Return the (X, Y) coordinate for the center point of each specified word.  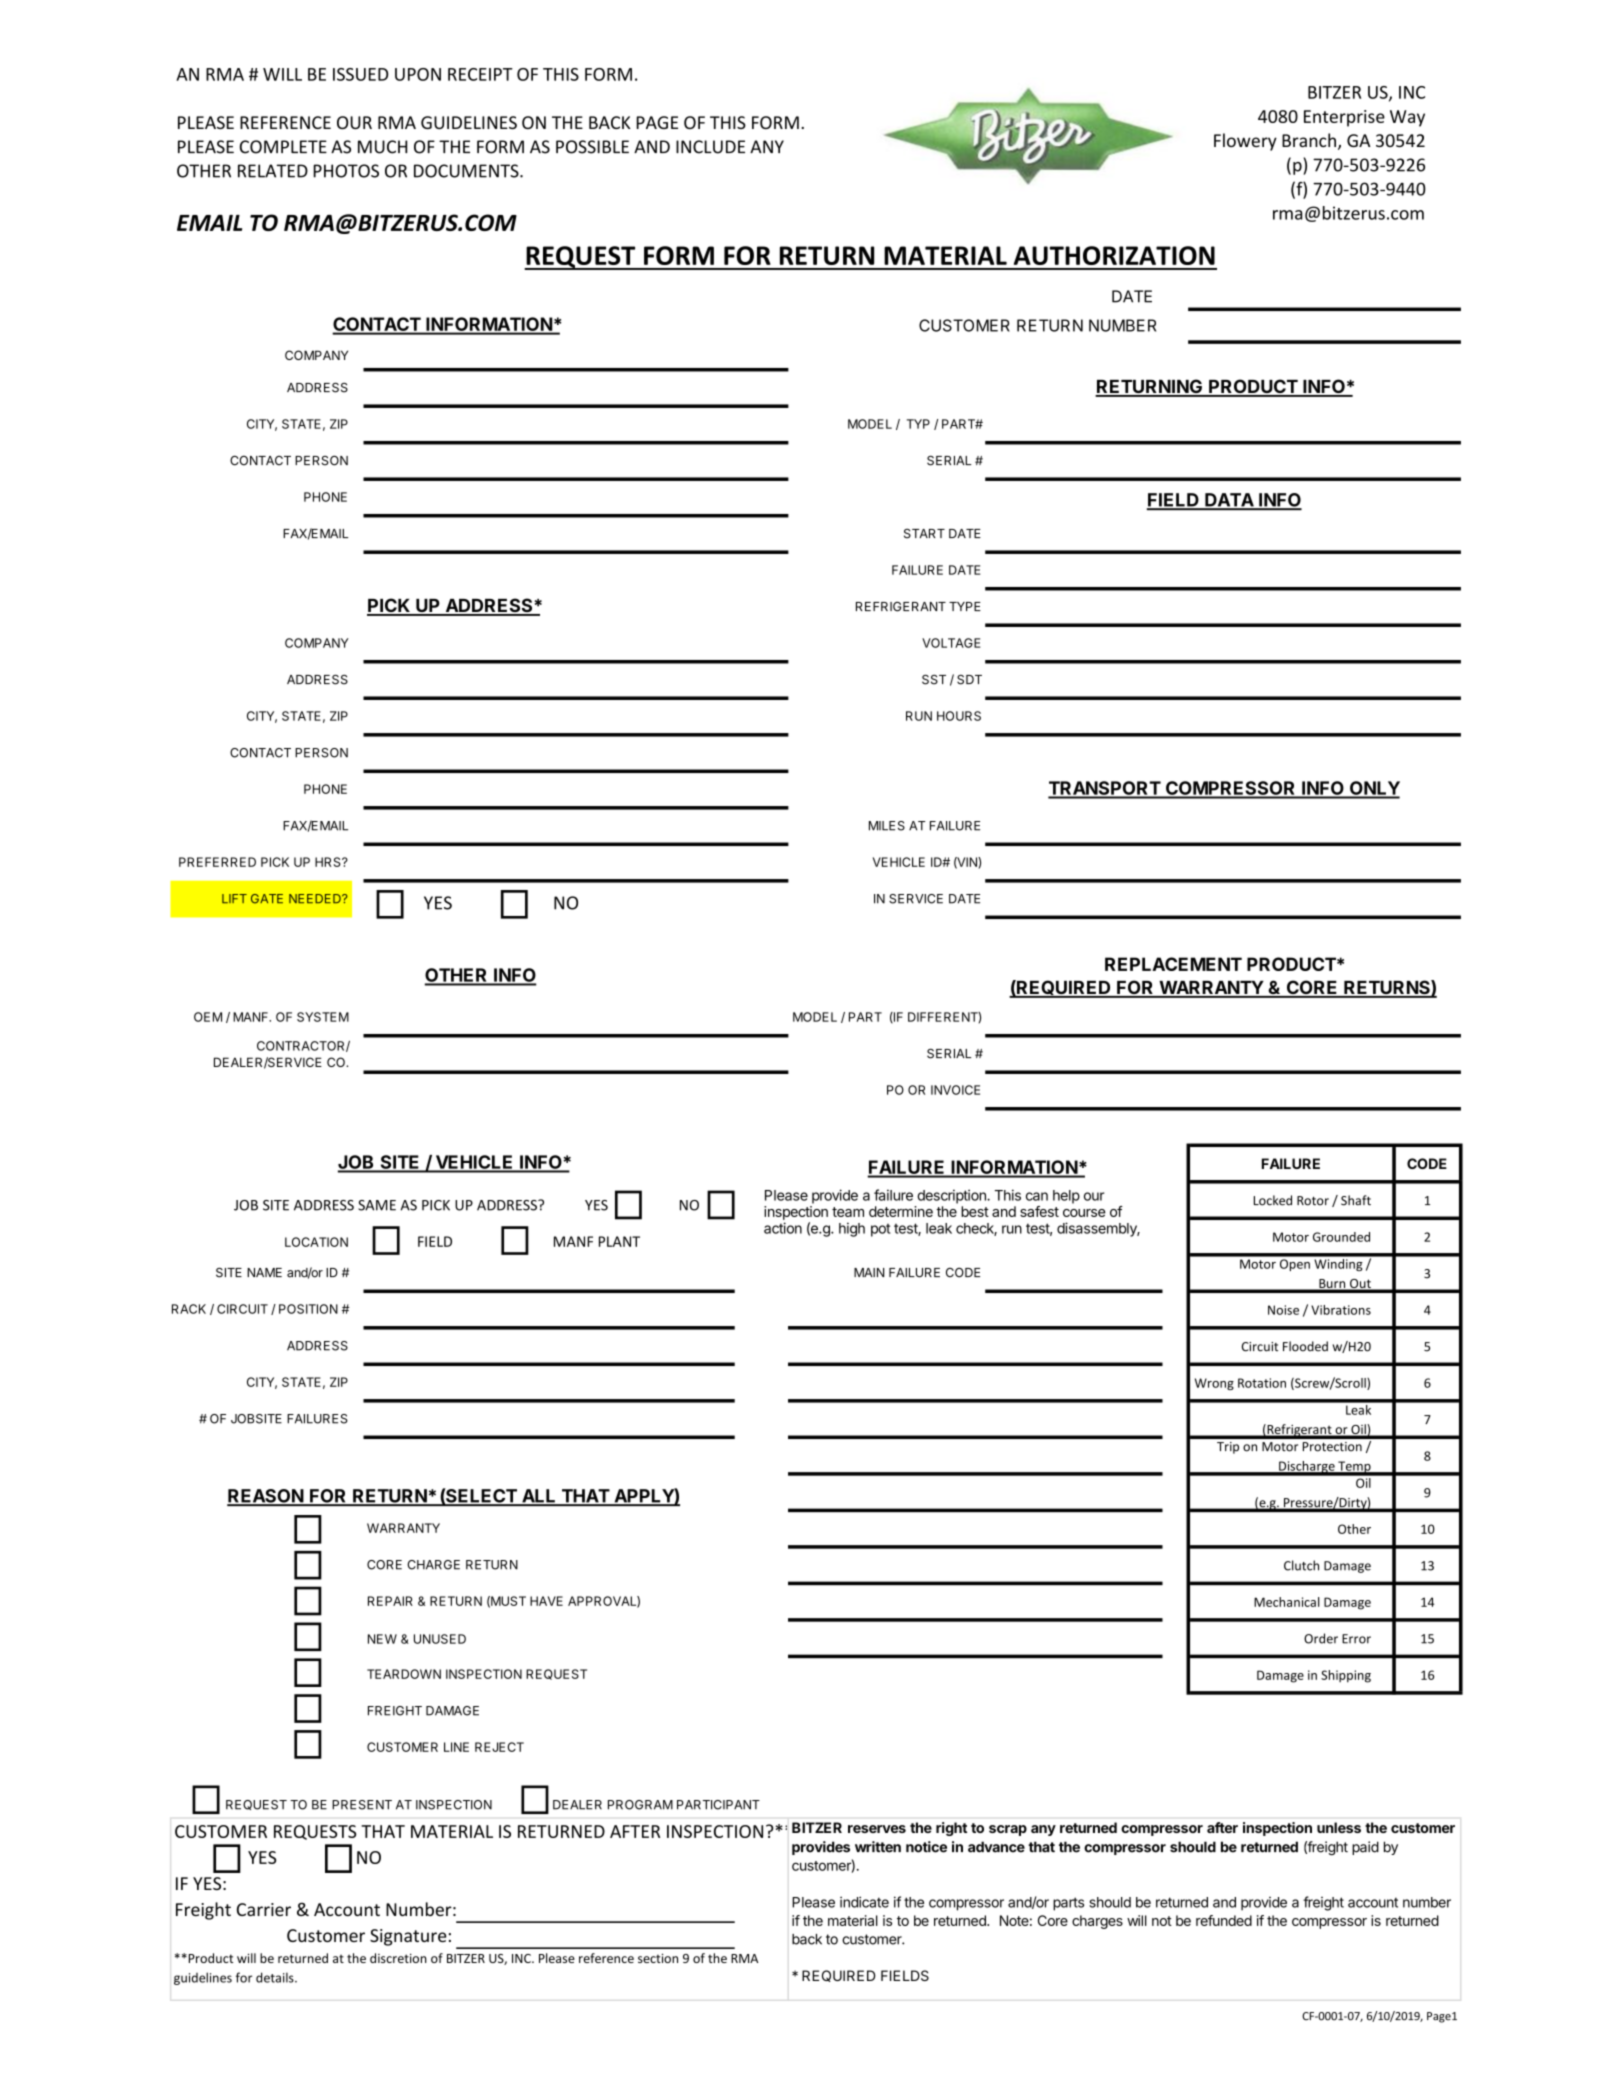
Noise (1283, 1310)
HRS (329, 862)
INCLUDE (710, 147)
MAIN (869, 1272)
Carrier (264, 1909)
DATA (1229, 501)
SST (934, 679)
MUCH (382, 147)
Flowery (1245, 142)
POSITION (308, 1309)
